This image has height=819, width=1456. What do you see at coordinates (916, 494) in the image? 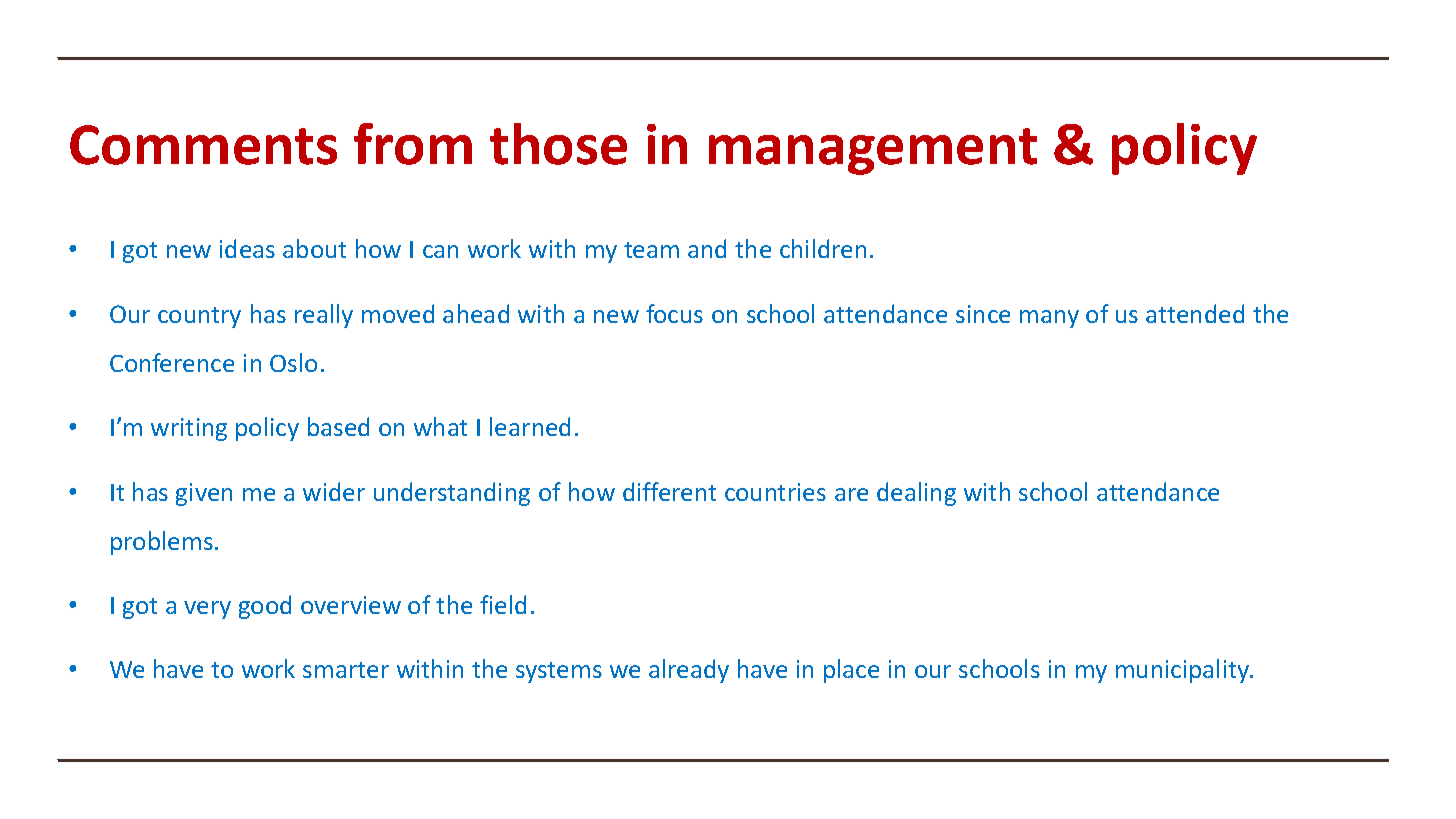
I see `dealing` at bounding box center [916, 494].
